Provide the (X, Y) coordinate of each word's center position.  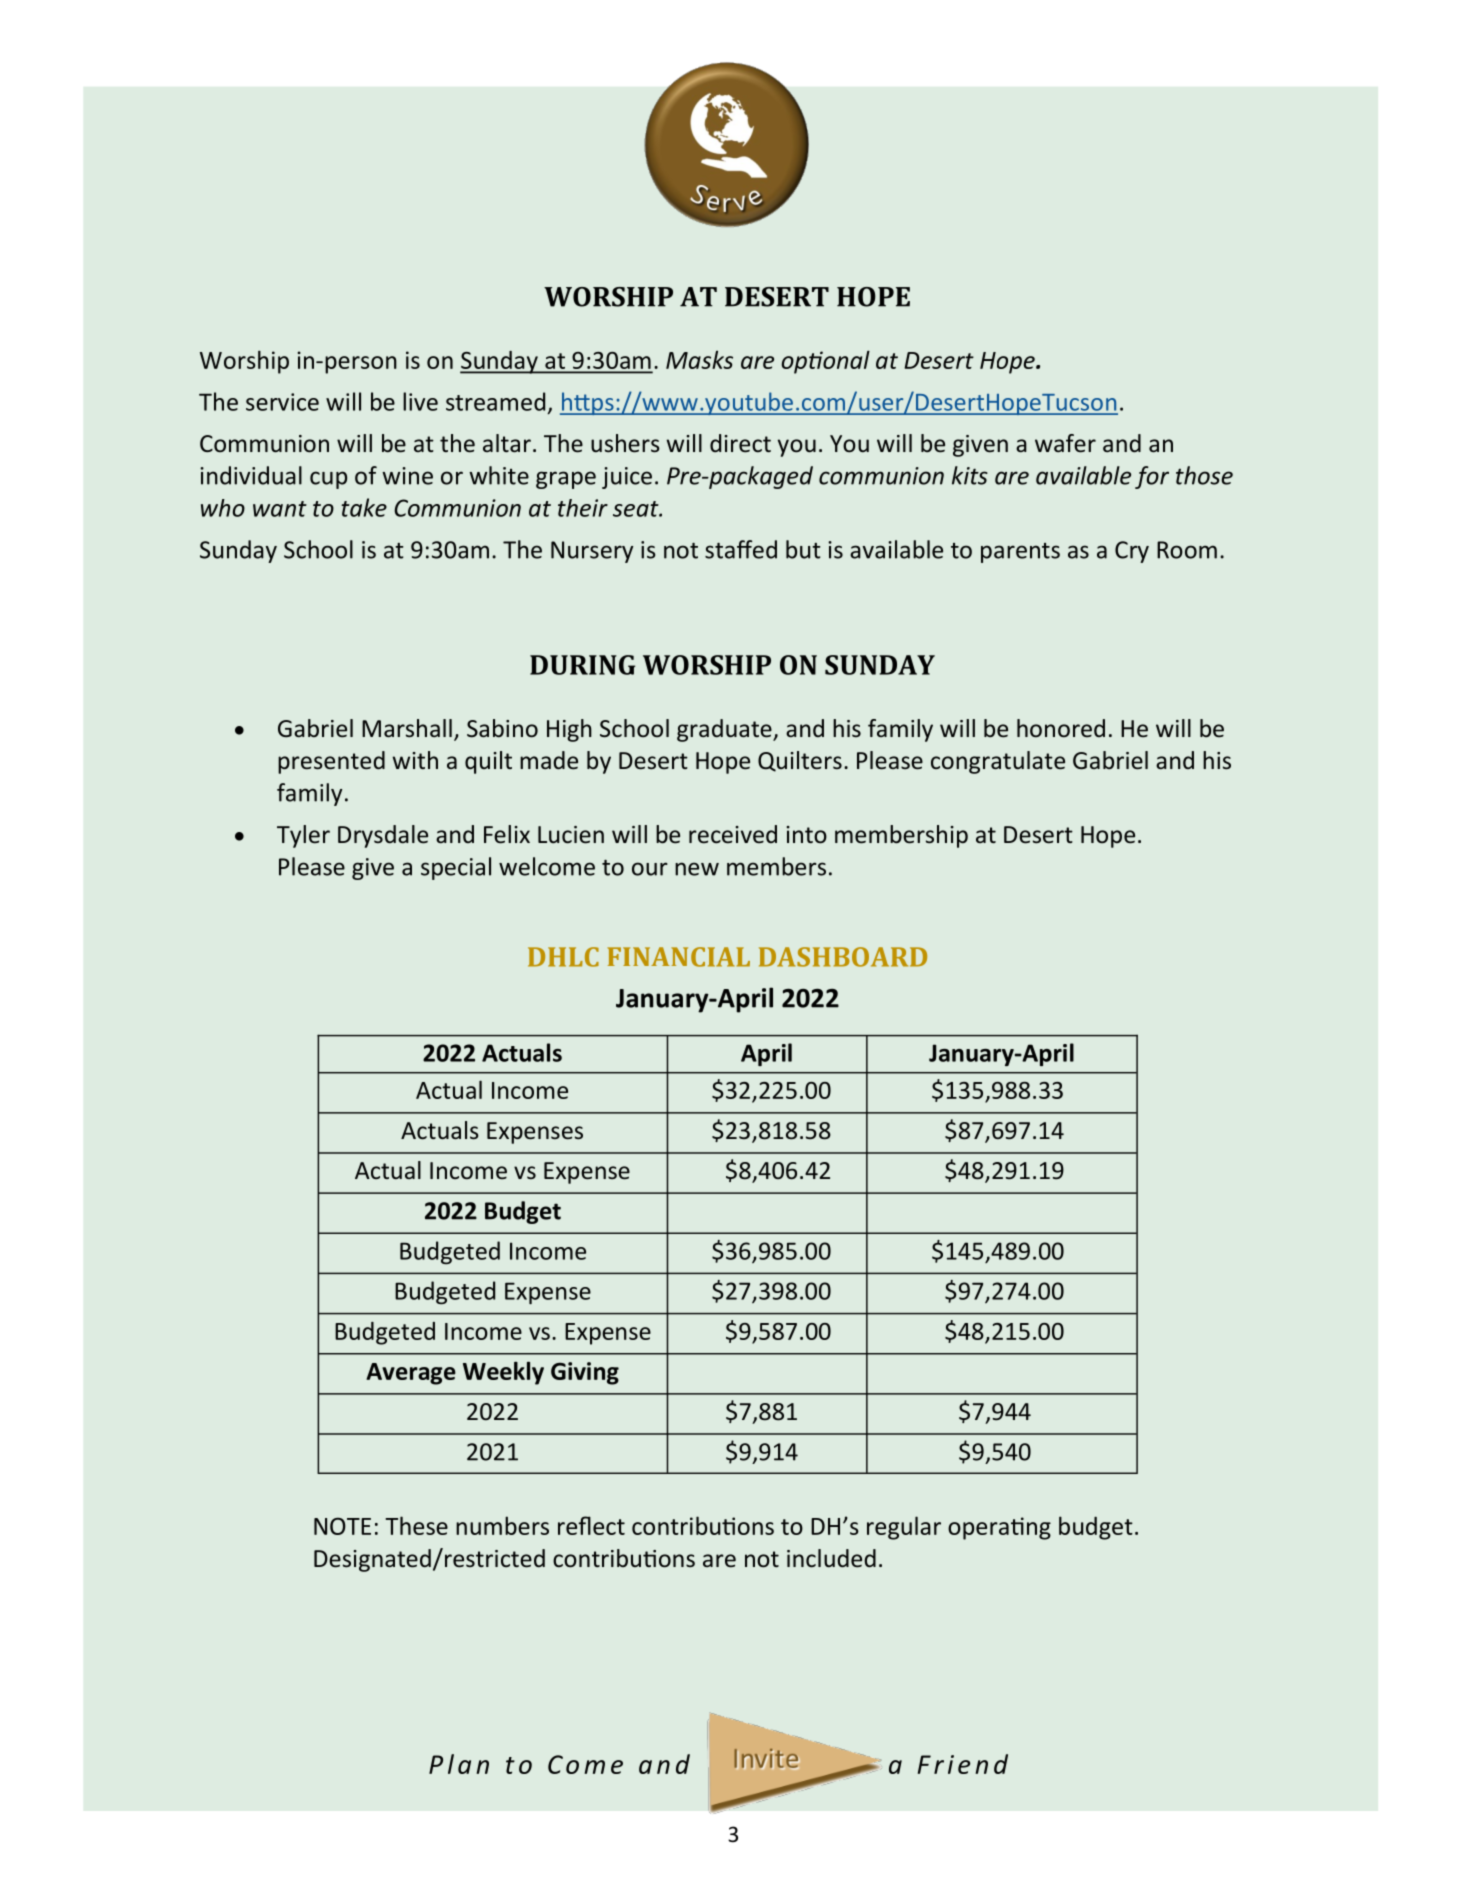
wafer (1065, 443)
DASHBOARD (843, 957)
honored (1061, 728)
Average (411, 1374)
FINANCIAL (678, 957)
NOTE (342, 1526)
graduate (725, 730)
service (282, 402)
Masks (699, 359)
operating (999, 1528)
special (456, 868)
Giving (585, 1373)
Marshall (407, 728)
